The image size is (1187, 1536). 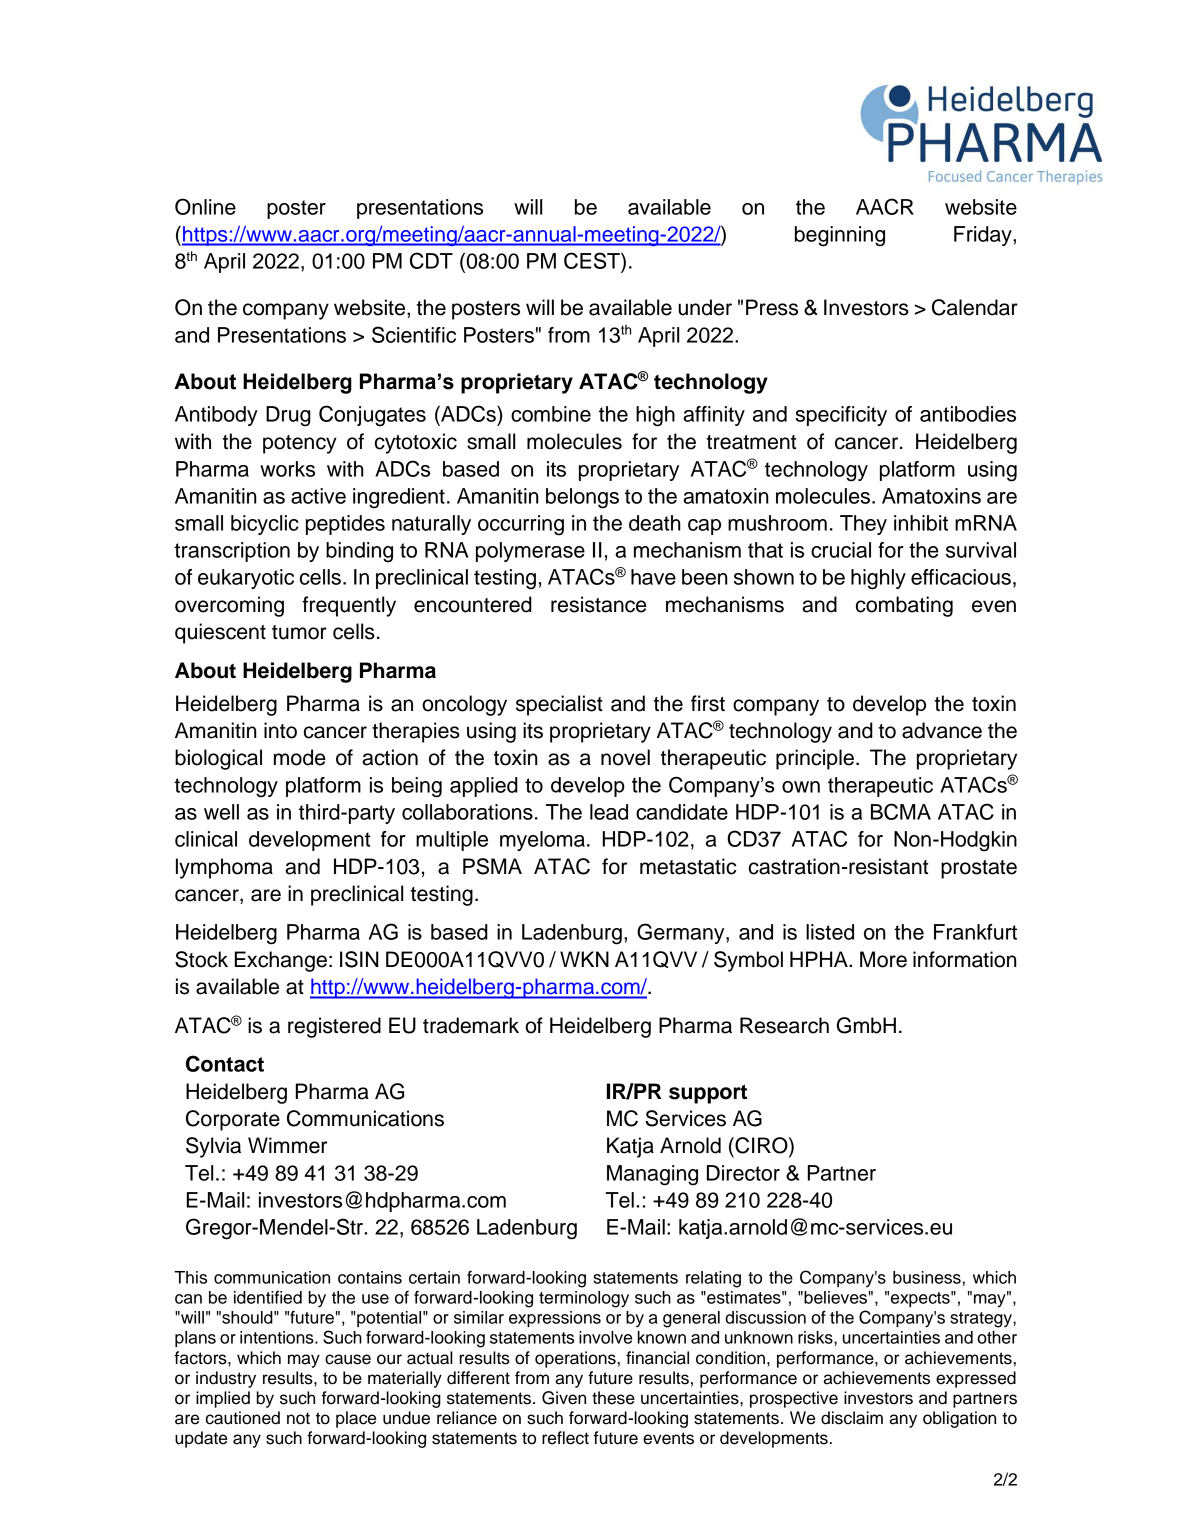 I want to click on not, so click(x=298, y=1418).
